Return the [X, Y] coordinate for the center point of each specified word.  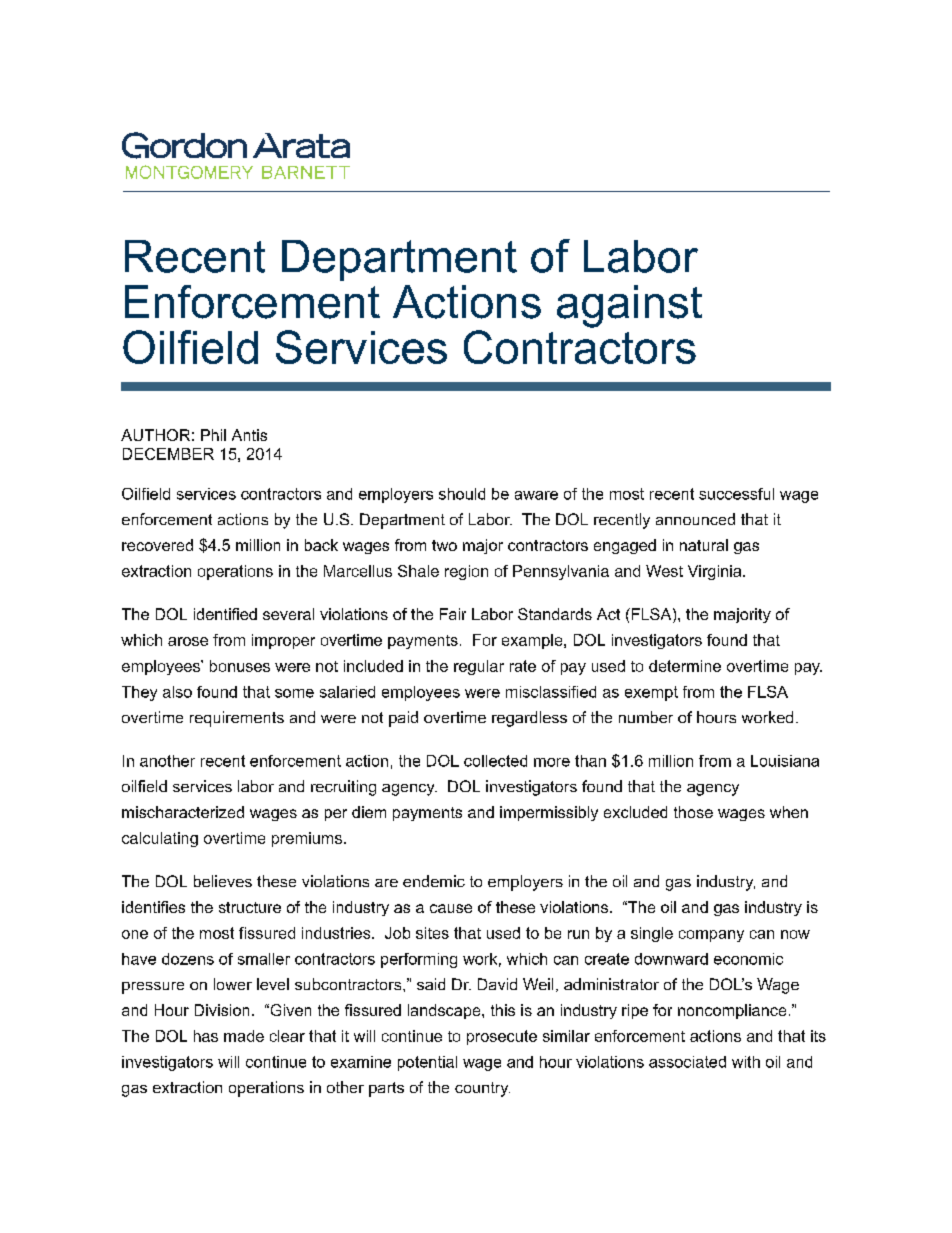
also [177, 692]
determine [685, 666]
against [629, 306]
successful [736, 494]
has [206, 1036]
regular [479, 667]
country [482, 1089]
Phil [213, 435]
